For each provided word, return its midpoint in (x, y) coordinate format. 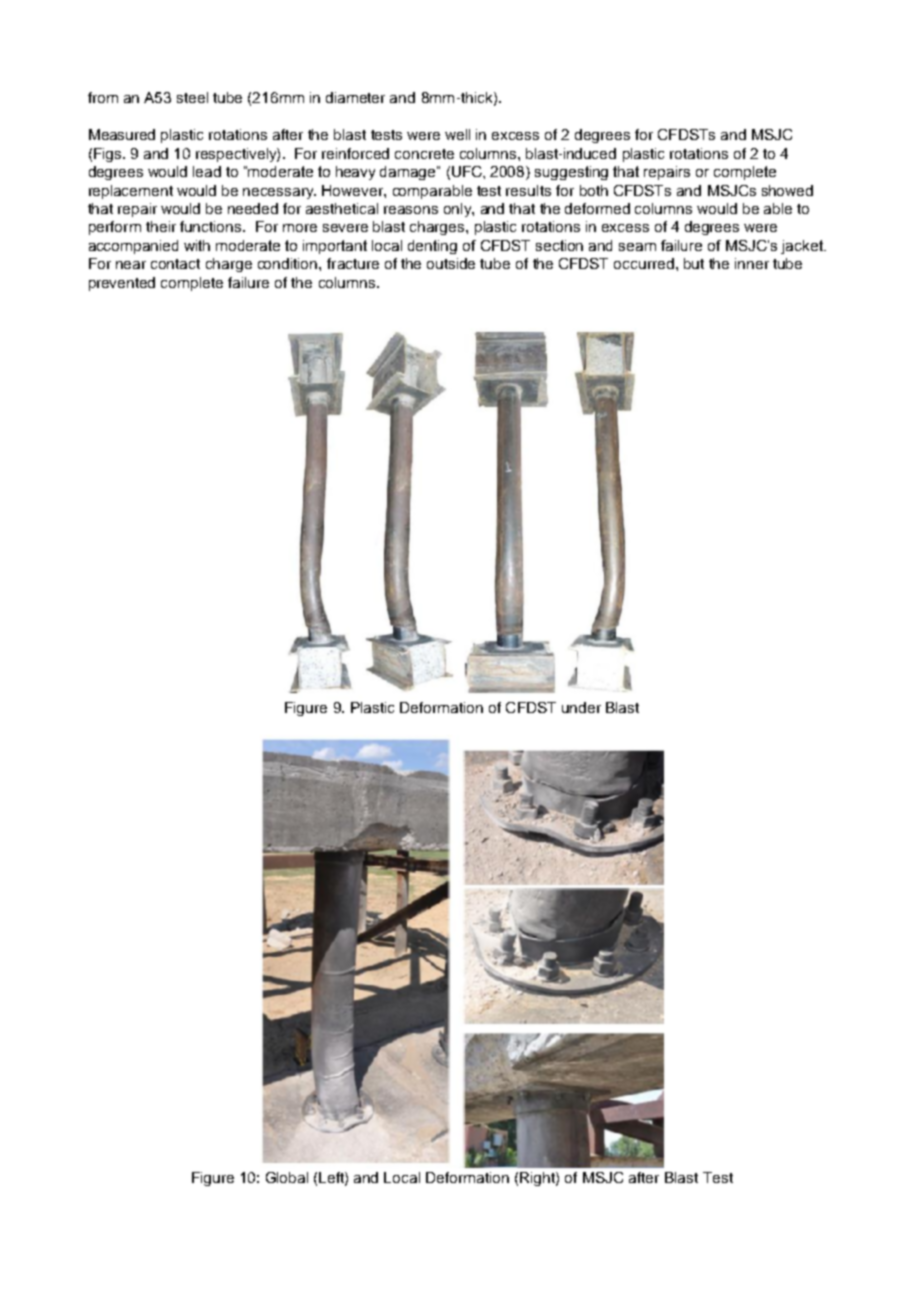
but (694, 263)
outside (451, 263)
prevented (122, 284)
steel (192, 97)
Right (538, 1179)
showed (787, 190)
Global (287, 1177)
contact (175, 264)
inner (752, 263)
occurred (644, 263)
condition (289, 263)
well (457, 134)
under (581, 707)
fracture (353, 263)
